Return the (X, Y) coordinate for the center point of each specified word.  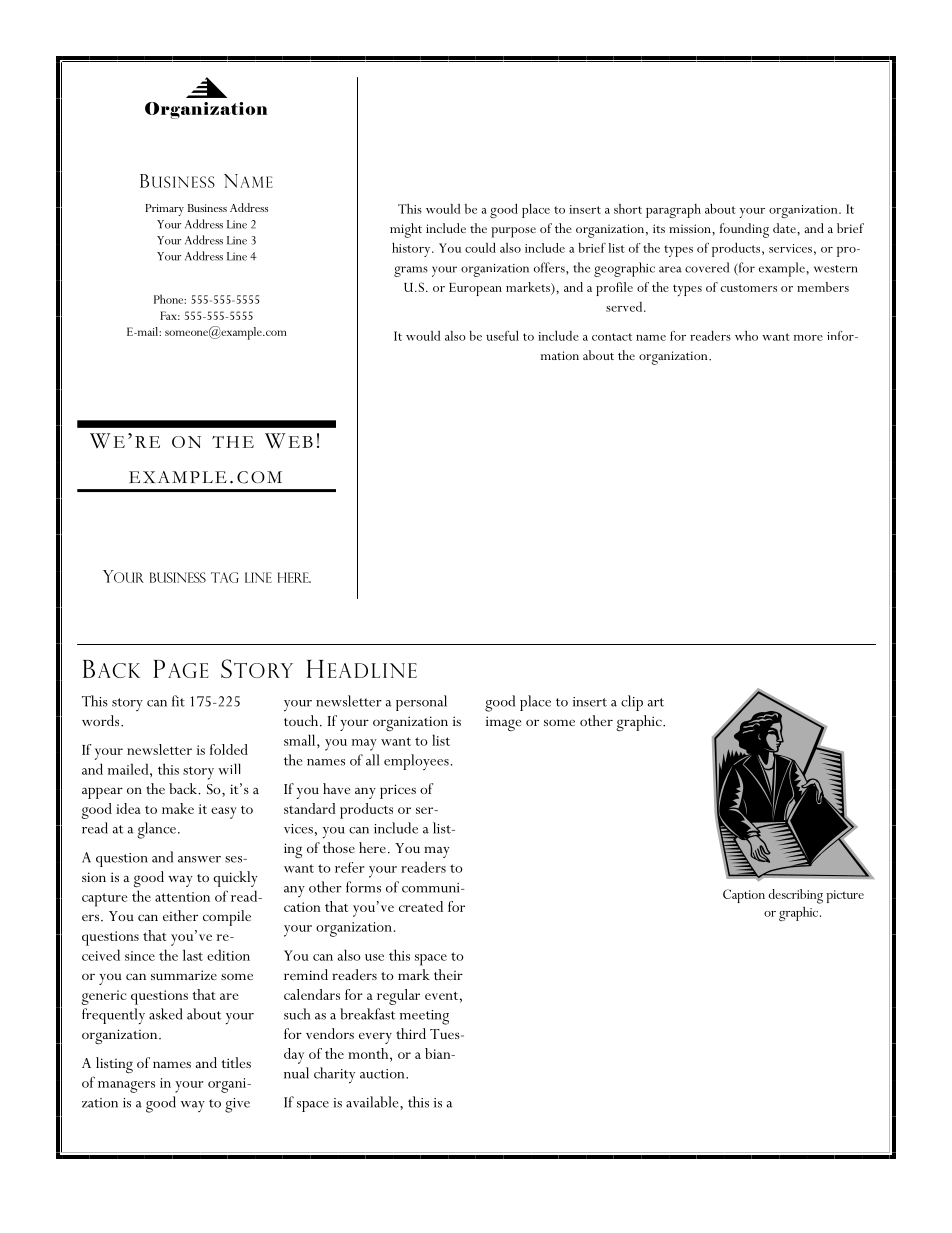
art (656, 702)
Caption (744, 896)
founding (744, 230)
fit (178, 701)
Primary (164, 210)
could (480, 247)
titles (236, 1062)
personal (421, 703)
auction (383, 1074)
